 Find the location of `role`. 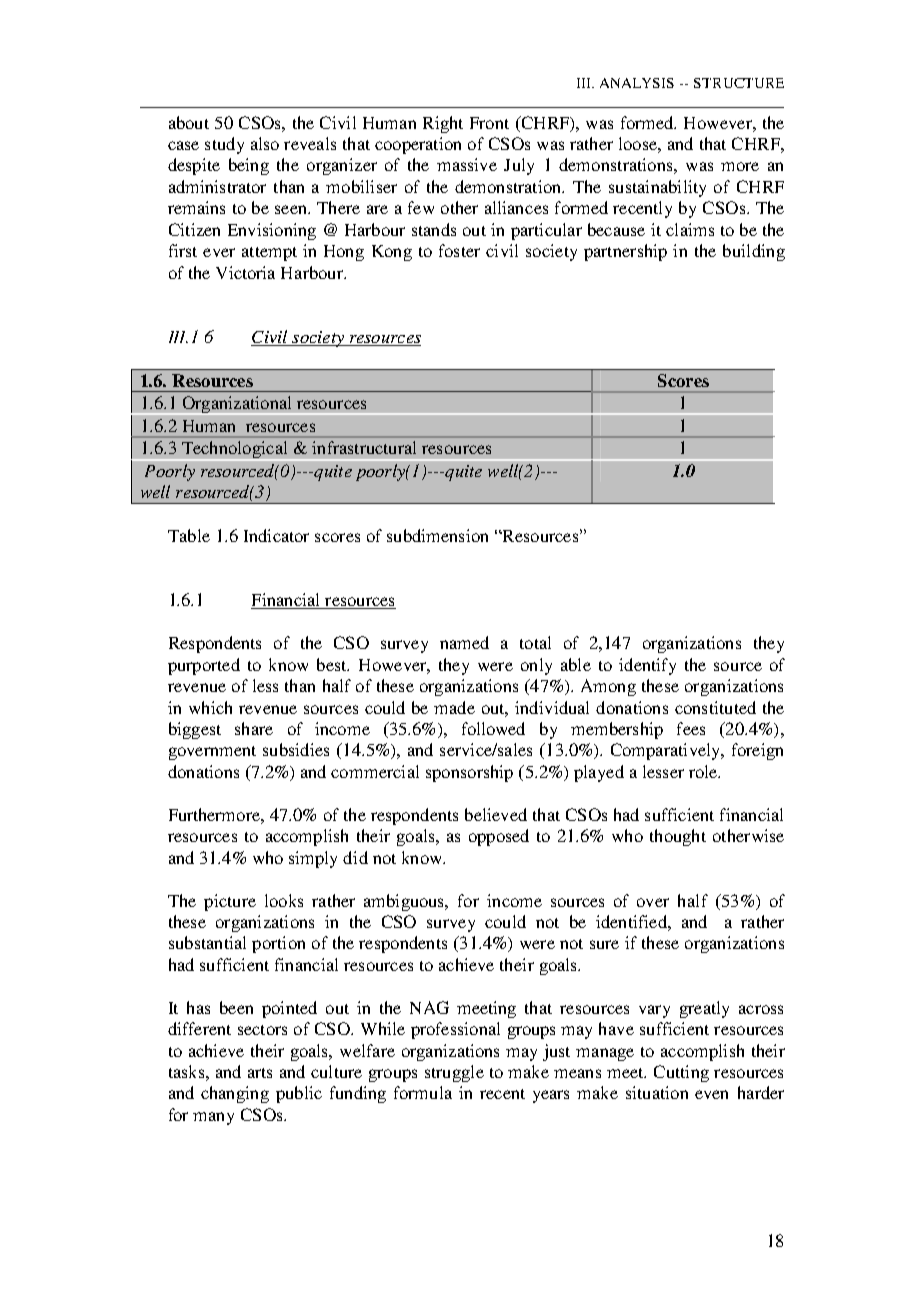

role is located at coordinates (704, 771).
